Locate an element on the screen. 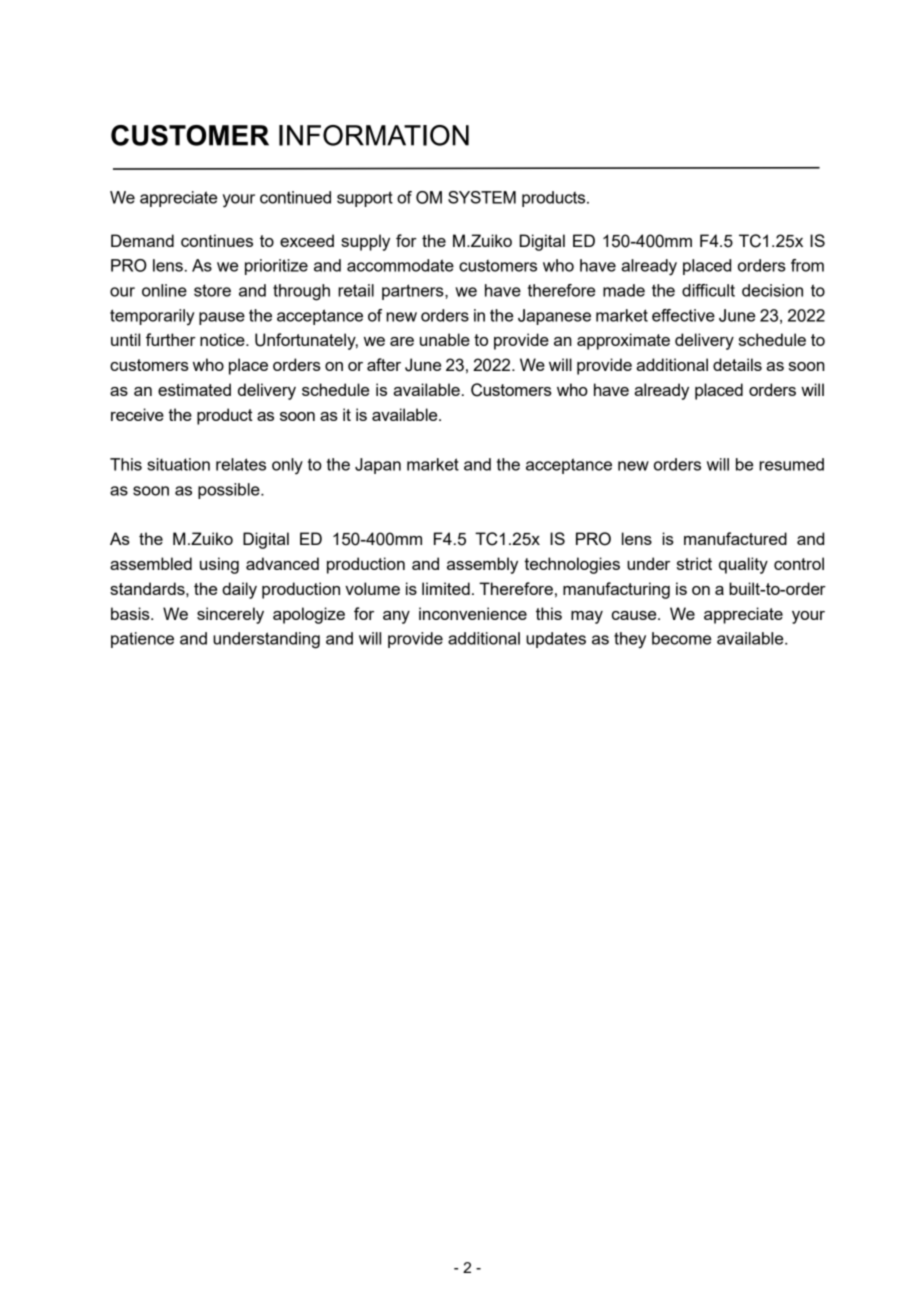 Image resolution: width=924 pixels, height=1308 pixels. assembly is located at coordinates (482, 565).
